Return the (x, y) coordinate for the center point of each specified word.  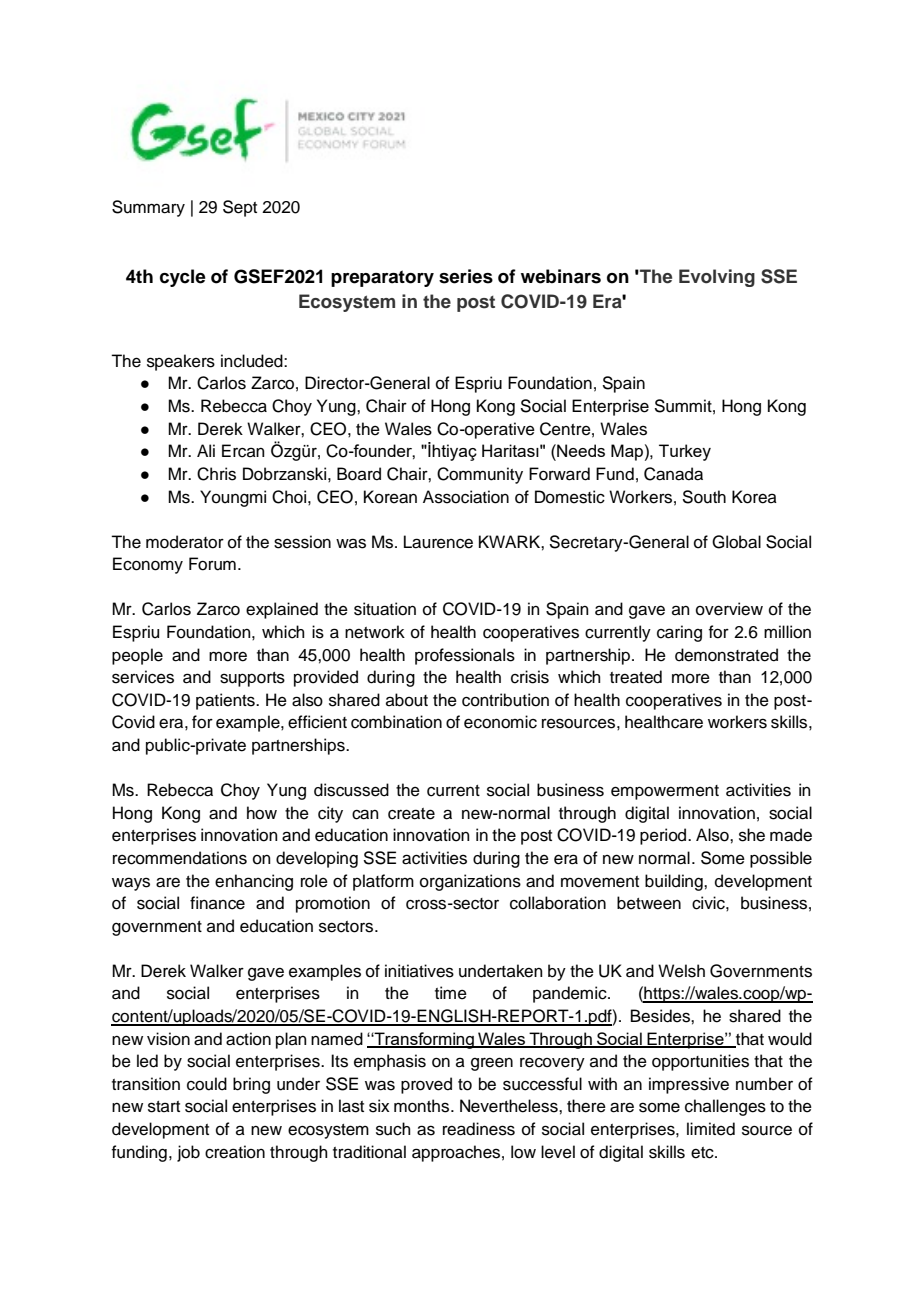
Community (480, 475)
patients (226, 701)
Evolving (717, 278)
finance (217, 903)
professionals (465, 656)
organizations (470, 882)
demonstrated (726, 655)
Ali (206, 450)
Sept (240, 208)
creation (235, 1152)
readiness (479, 1129)
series (466, 276)
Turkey (685, 452)
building (675, 882)
